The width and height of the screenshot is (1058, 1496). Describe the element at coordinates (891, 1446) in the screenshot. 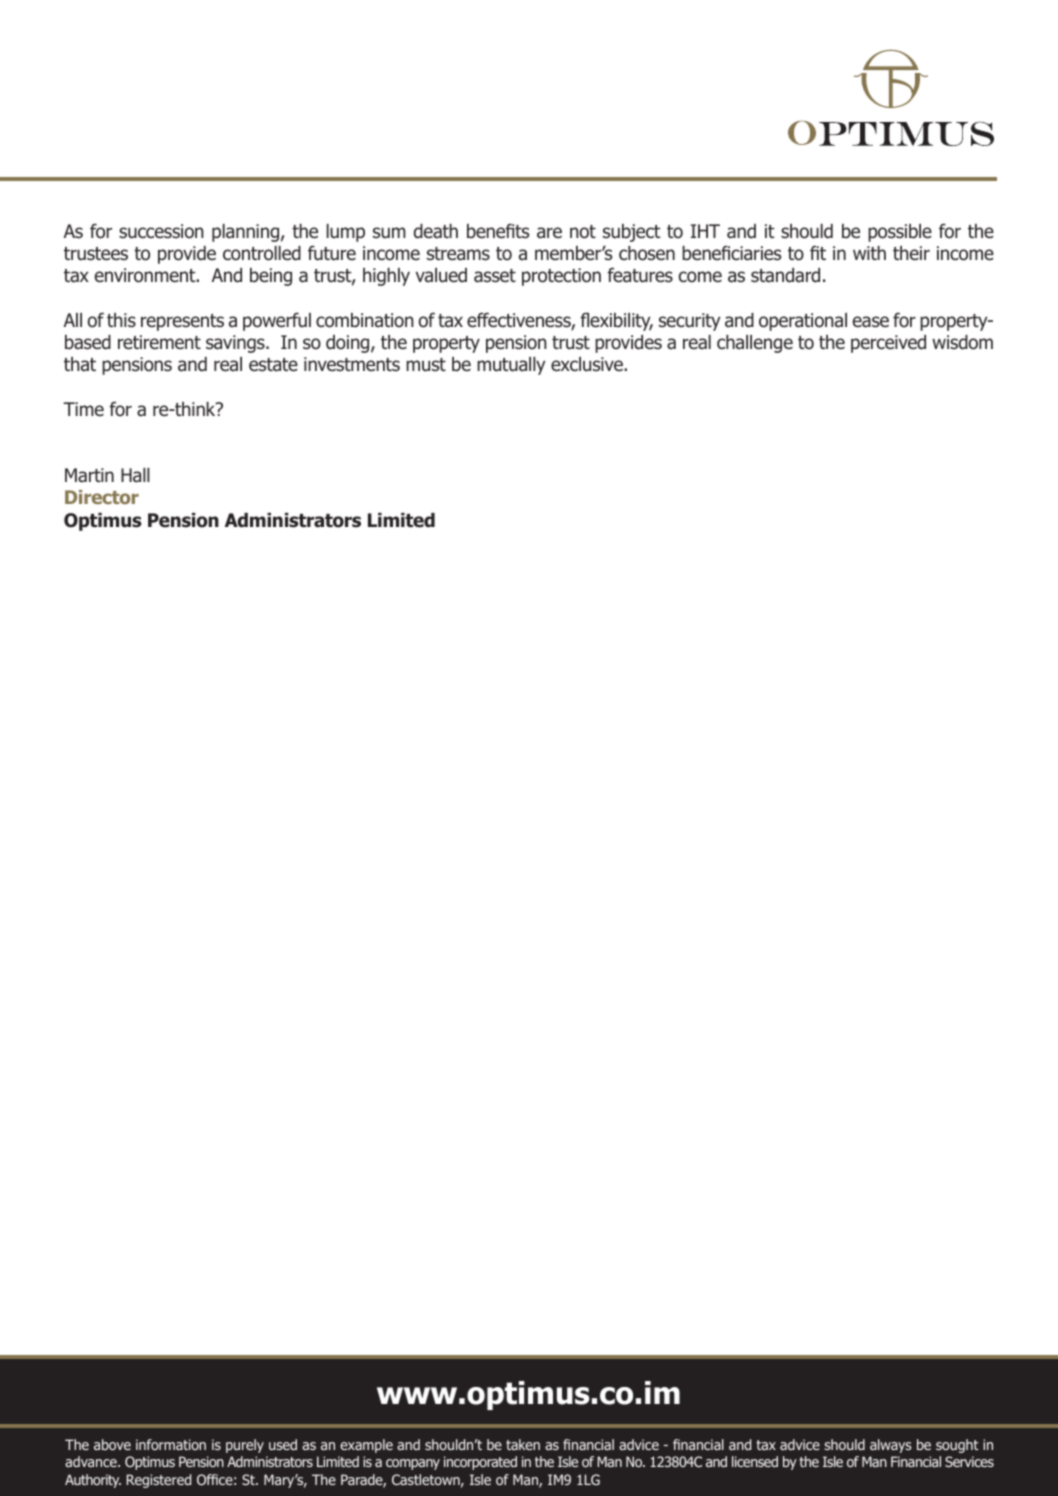

I see `always` at that location.
